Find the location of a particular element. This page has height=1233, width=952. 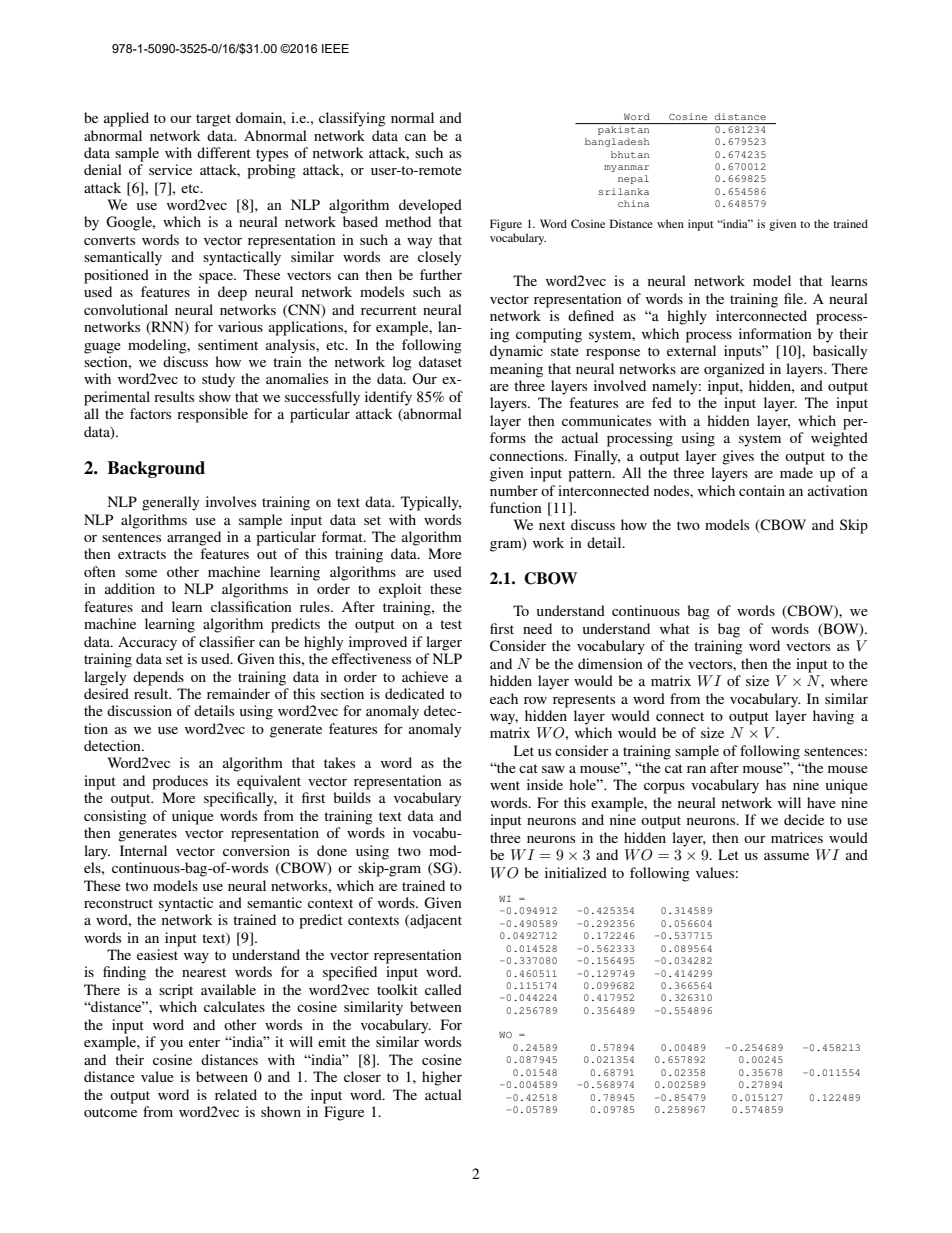

further is located at coordinates (441, 274).
